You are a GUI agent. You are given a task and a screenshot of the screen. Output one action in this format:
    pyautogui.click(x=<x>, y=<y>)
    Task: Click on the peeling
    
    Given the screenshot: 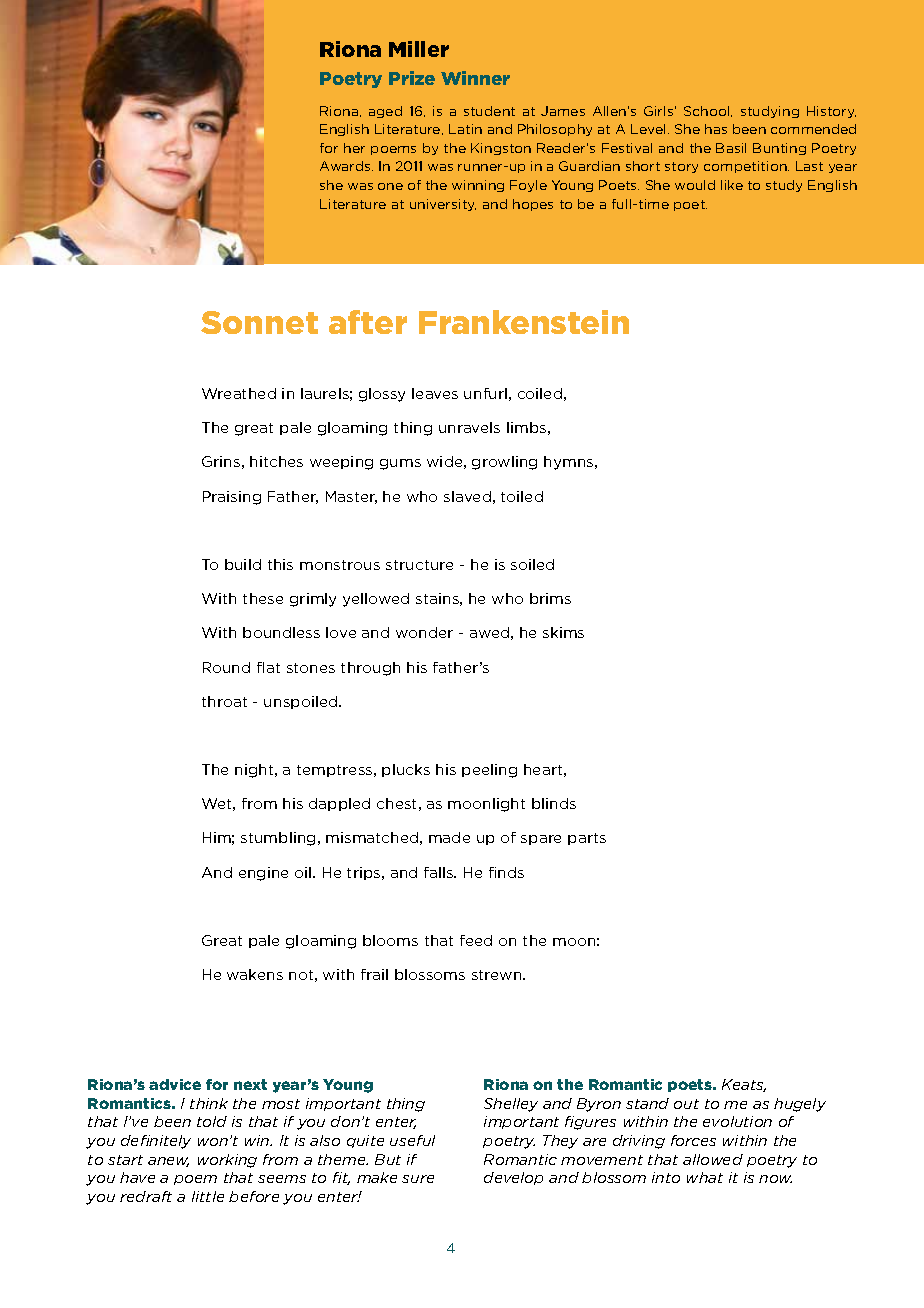 What is the action you would take?
    pyautogui.click(x=489, y=771)
